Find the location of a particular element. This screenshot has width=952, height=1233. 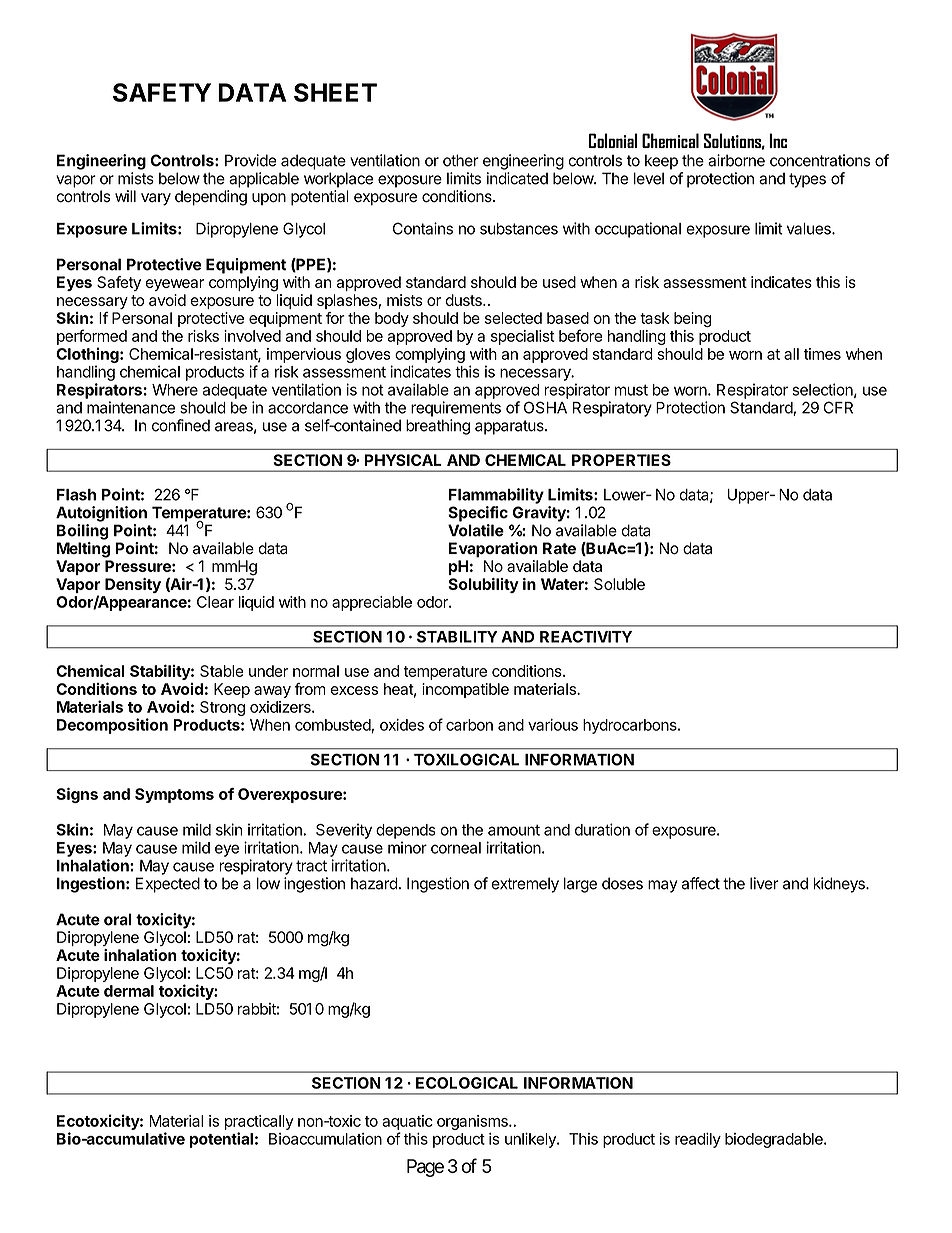

Clear is located at coordinates (215, 602).
